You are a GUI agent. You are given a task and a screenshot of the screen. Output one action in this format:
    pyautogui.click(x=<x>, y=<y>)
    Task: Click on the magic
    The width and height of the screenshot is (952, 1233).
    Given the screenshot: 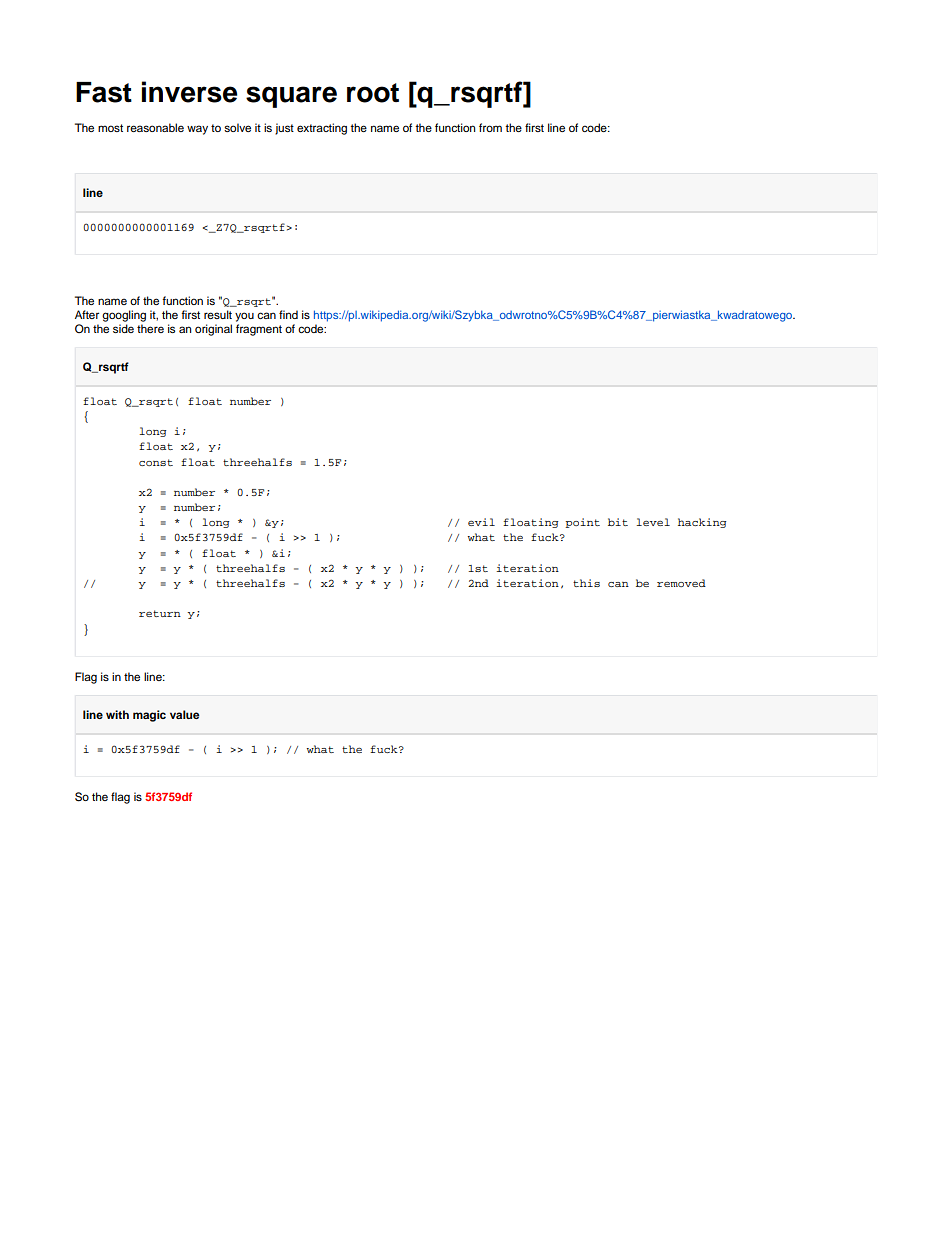 What is the action you would take?
    pyautogui.click(x=149, y=716)
